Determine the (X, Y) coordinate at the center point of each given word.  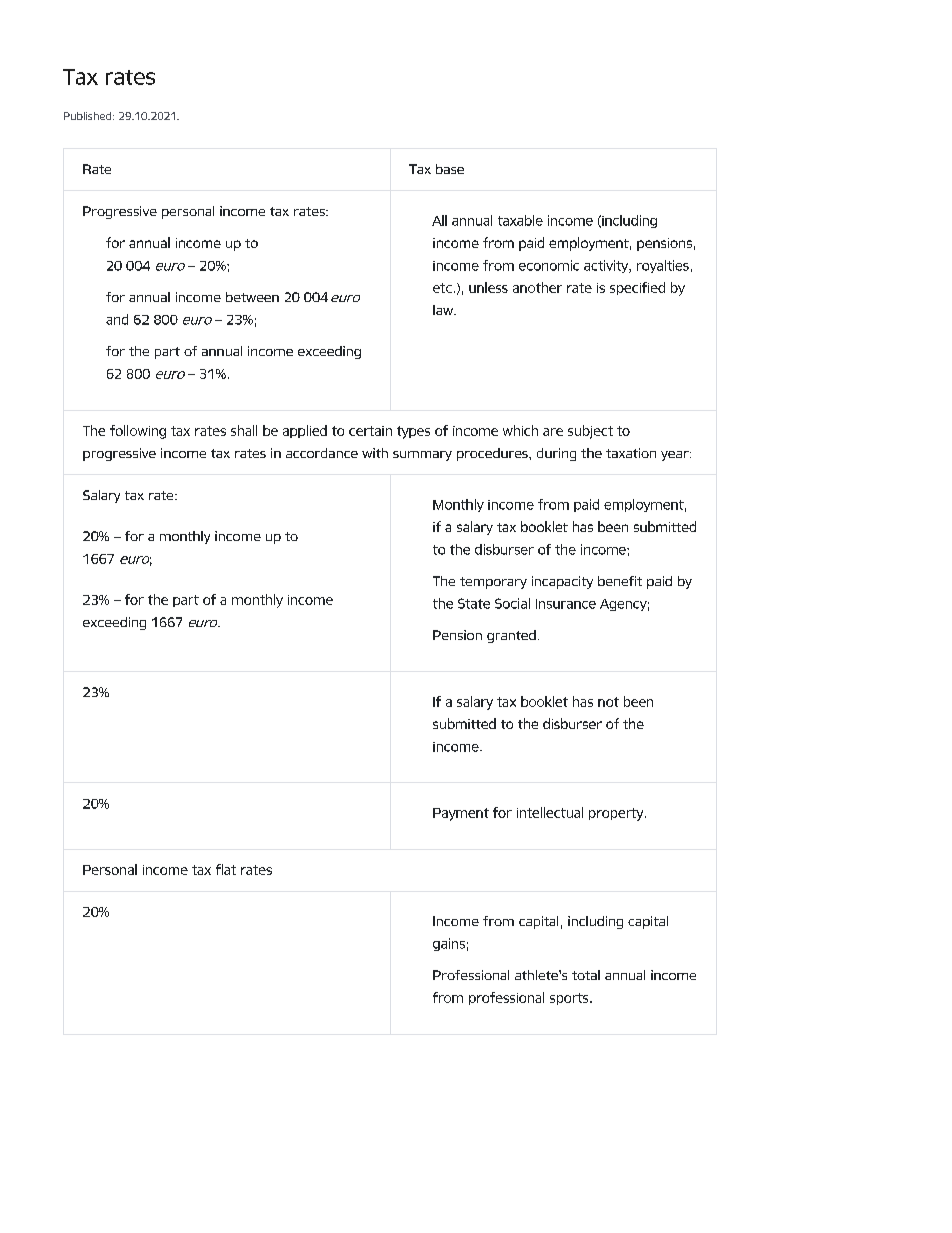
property (617, 814)
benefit (620, 581)
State (474, 603)
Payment (461, 814)
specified (637, 288)
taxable (520, 220)
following (138, 432)
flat (226, 869)
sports (570, 999)
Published (89, 116)
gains (449, 944)
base (450, 169)
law (444, 310)
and (117, 319)
